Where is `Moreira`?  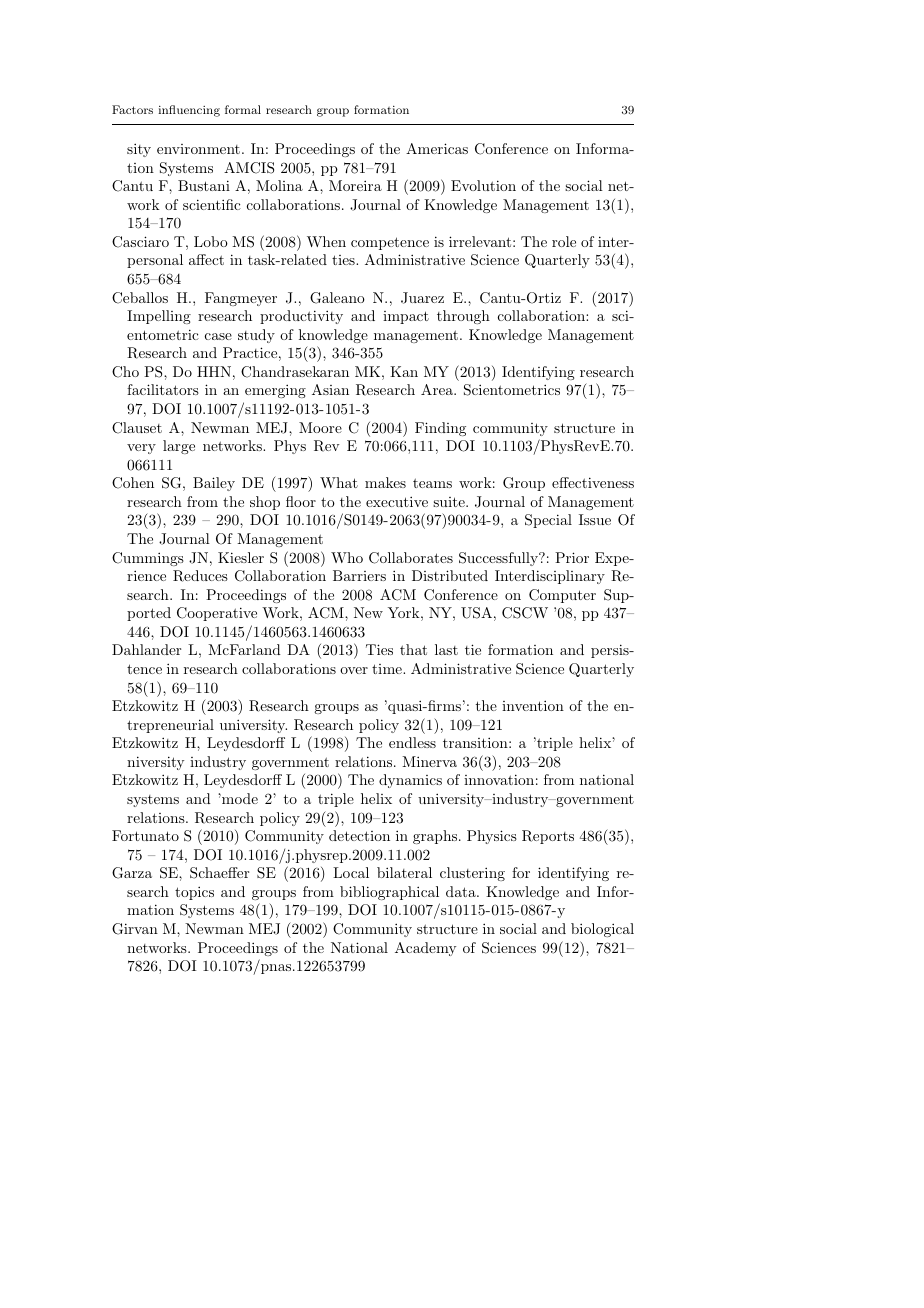
Moreira is located at coordinates (355, 185).
